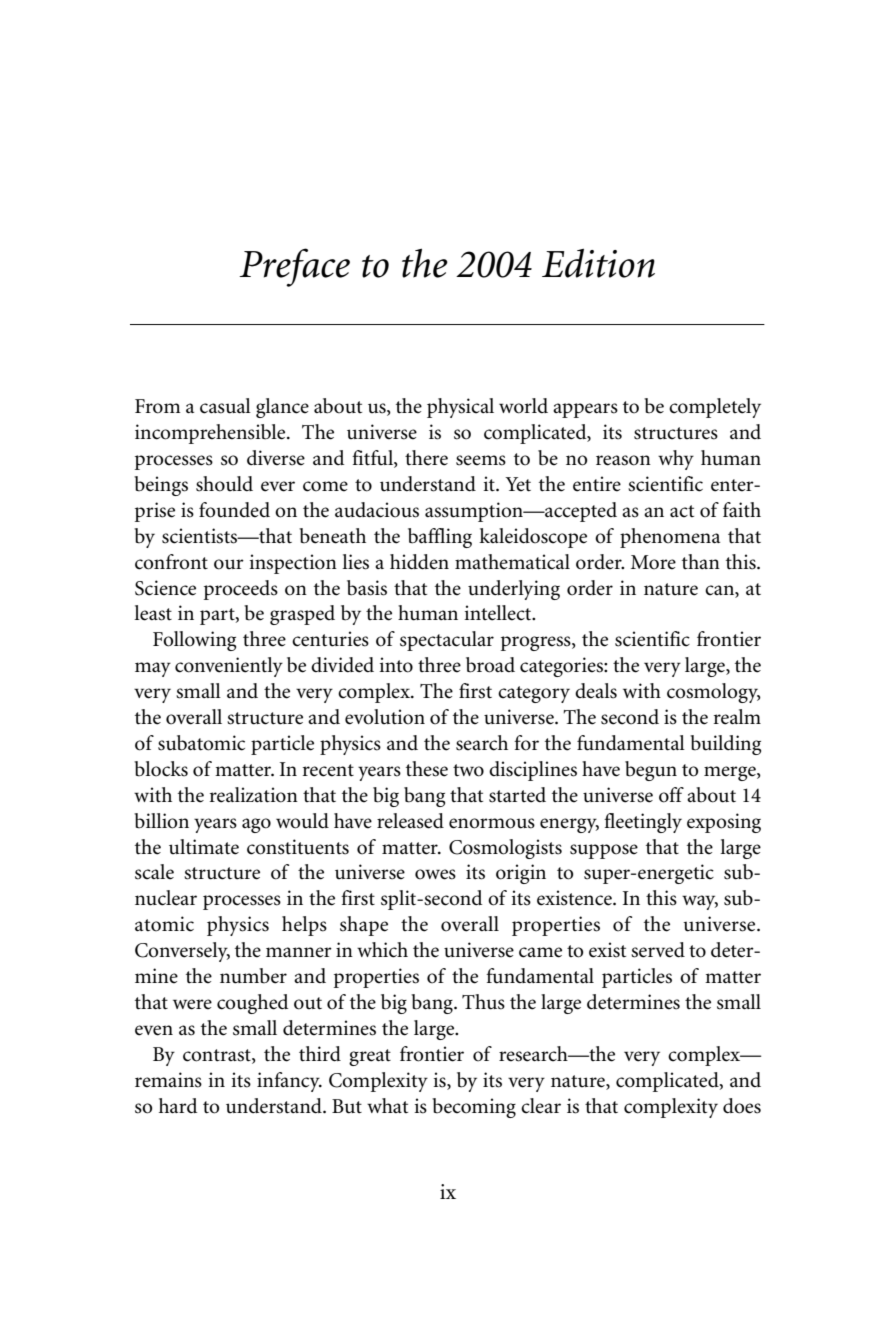  What do you see at coordinates (676, 460) in the page?
I see `why` at bounding box center [676, 460].
